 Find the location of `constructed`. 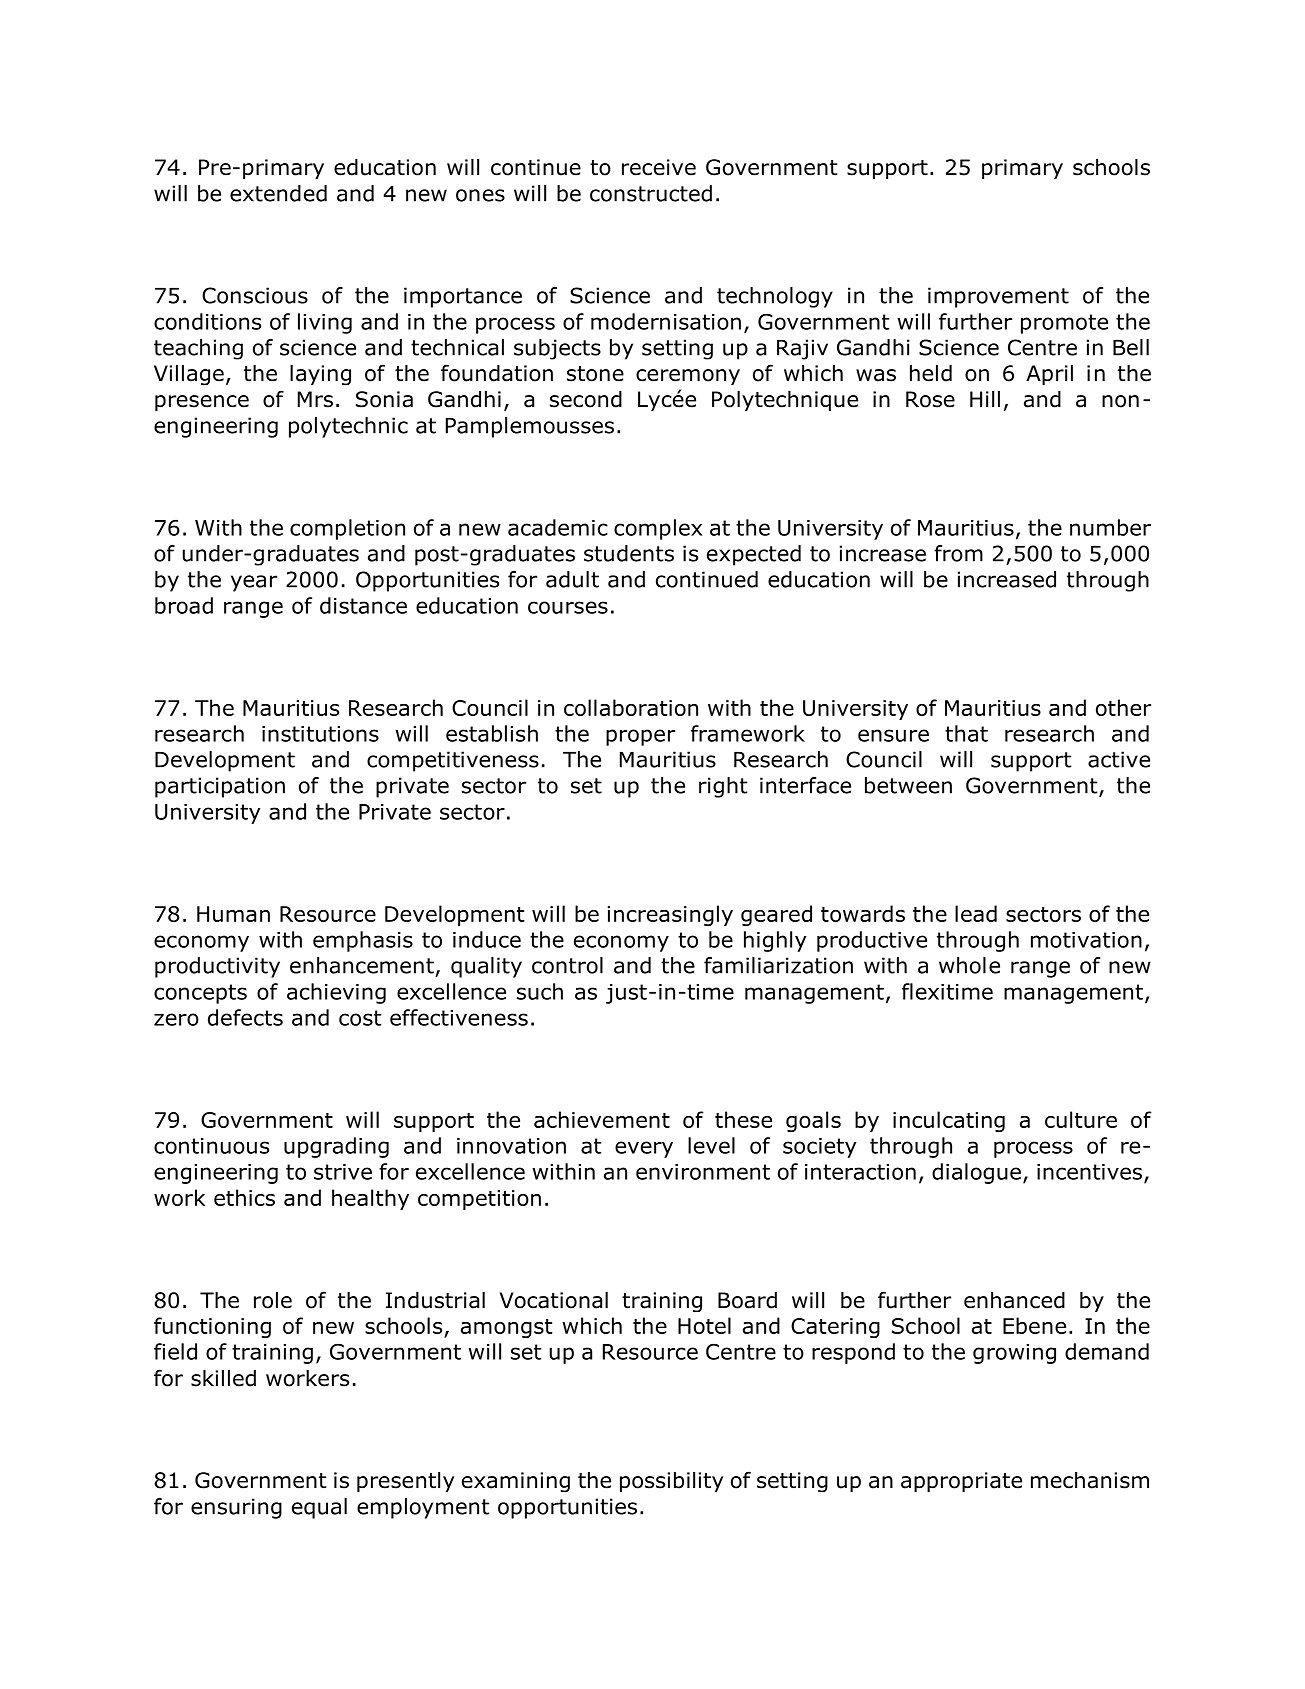

constructed is located at coordinates (651, 193).
